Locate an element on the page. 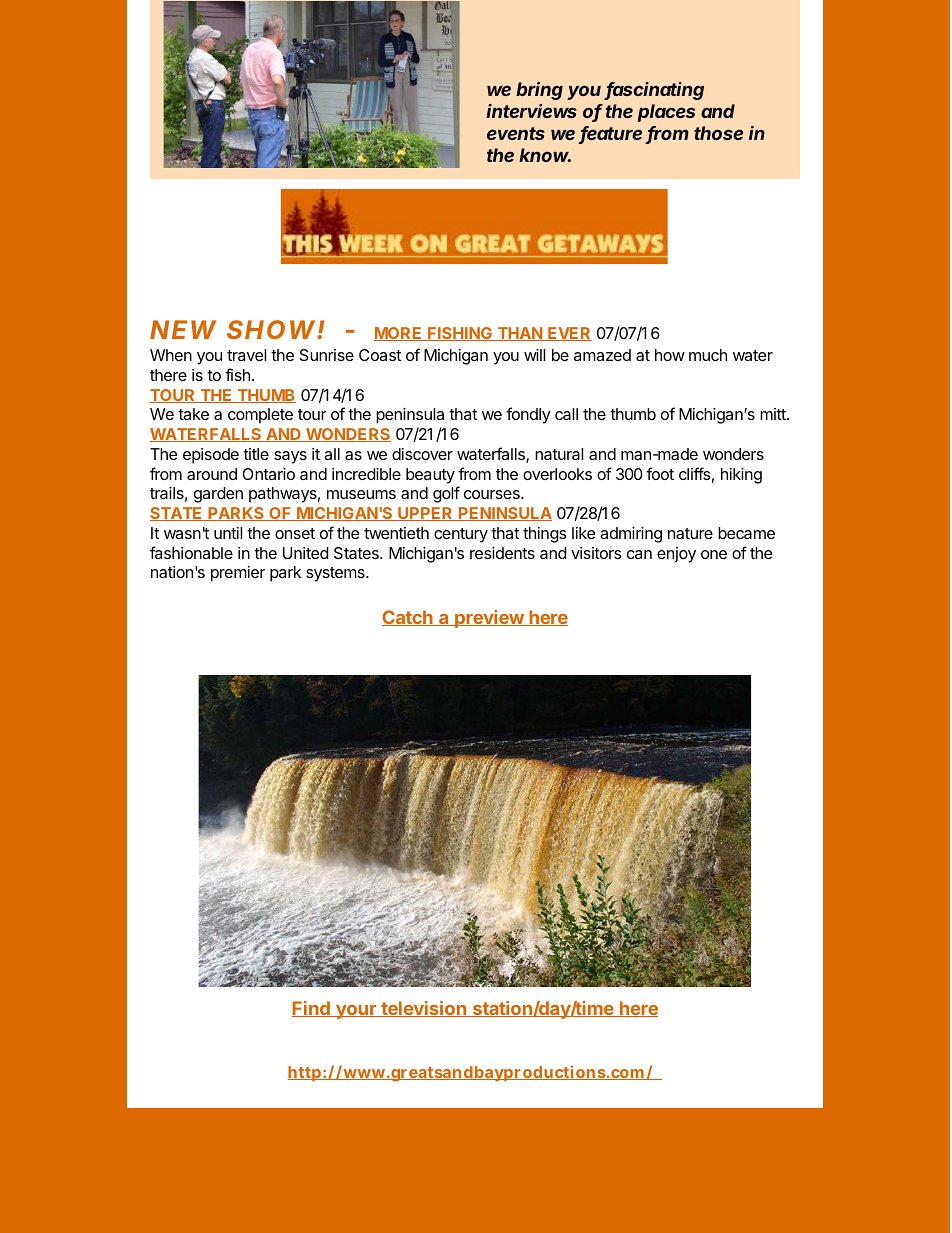 Image resolution: width=952 pixels, height=1233 pixels. century is located at coordinates (461, 535).
